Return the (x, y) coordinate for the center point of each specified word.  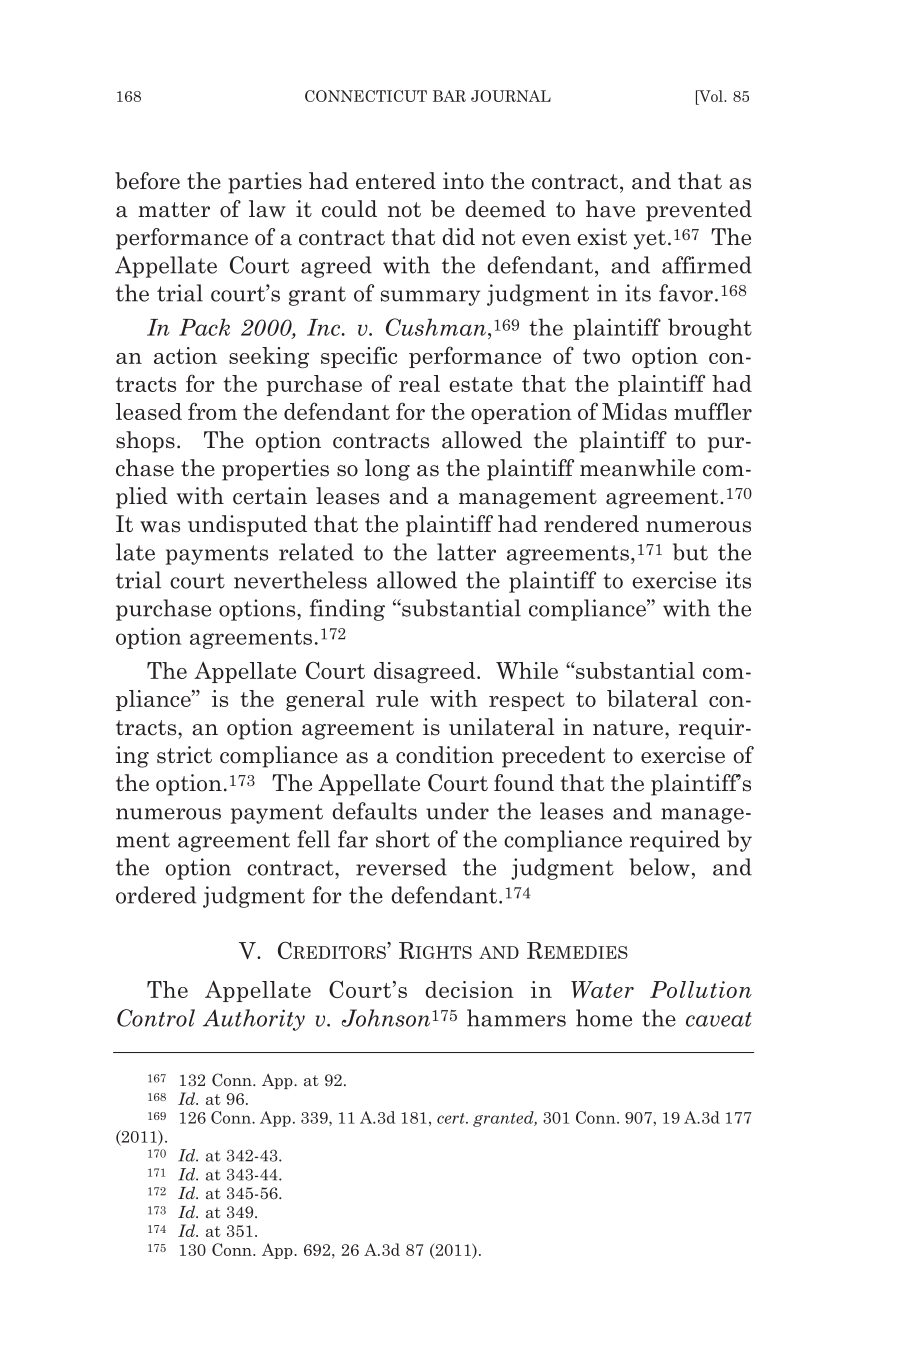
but (690, 552)
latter (466, 552)
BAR (449, 96)
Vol (711, 96)
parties (265, 183)
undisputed (247, 526)
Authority (254, 1020)
